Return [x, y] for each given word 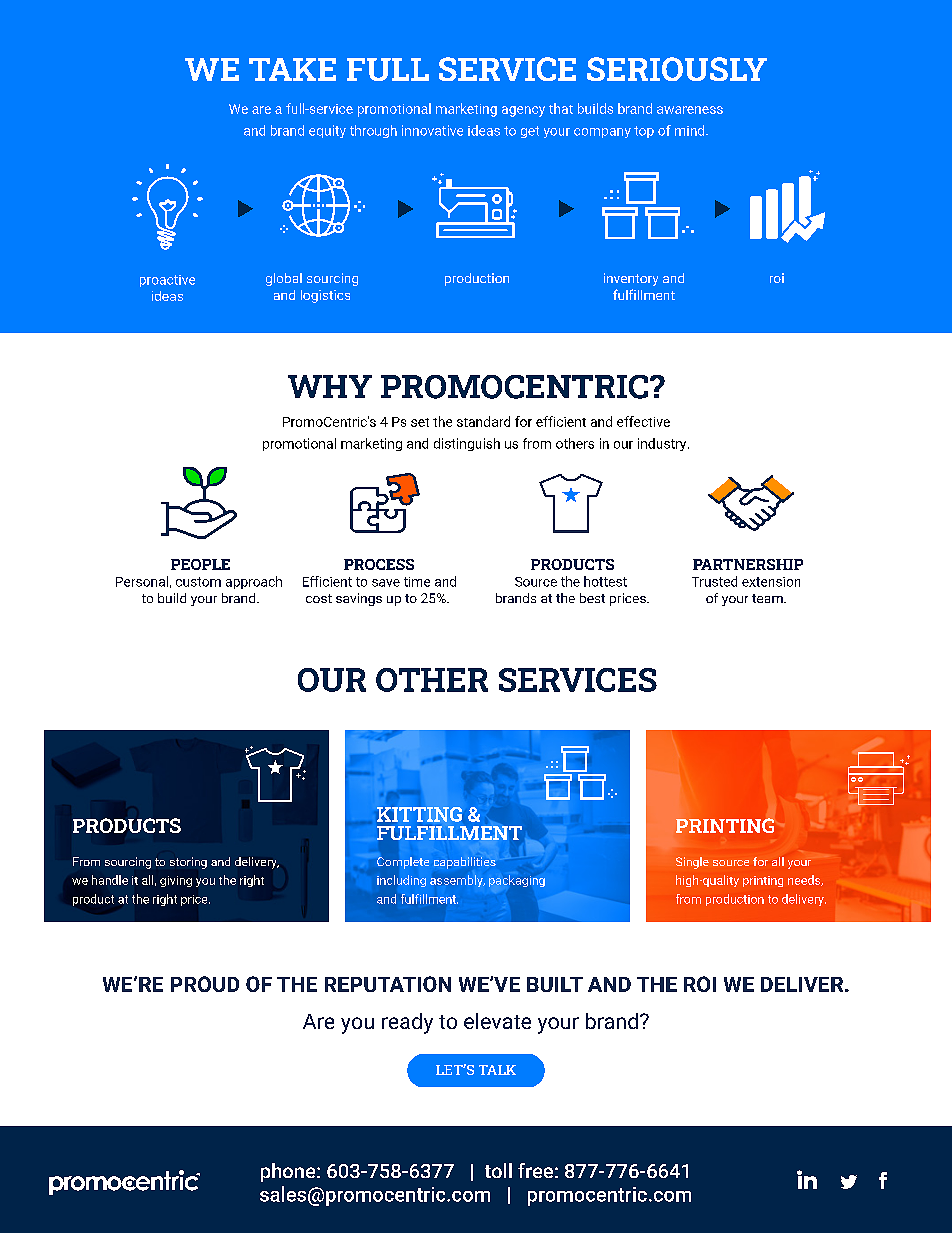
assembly [457, 881]
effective [643, 421]
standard [483, 421]
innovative [432, 130]
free [535, 1170]
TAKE [292, 69]
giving [176, 881]
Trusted [714, 581]
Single [692, 863]
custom [198, 582]
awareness [690, 110]
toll [498, 1170]
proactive [167, 281]
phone [289, 1172]
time [417, 582]
